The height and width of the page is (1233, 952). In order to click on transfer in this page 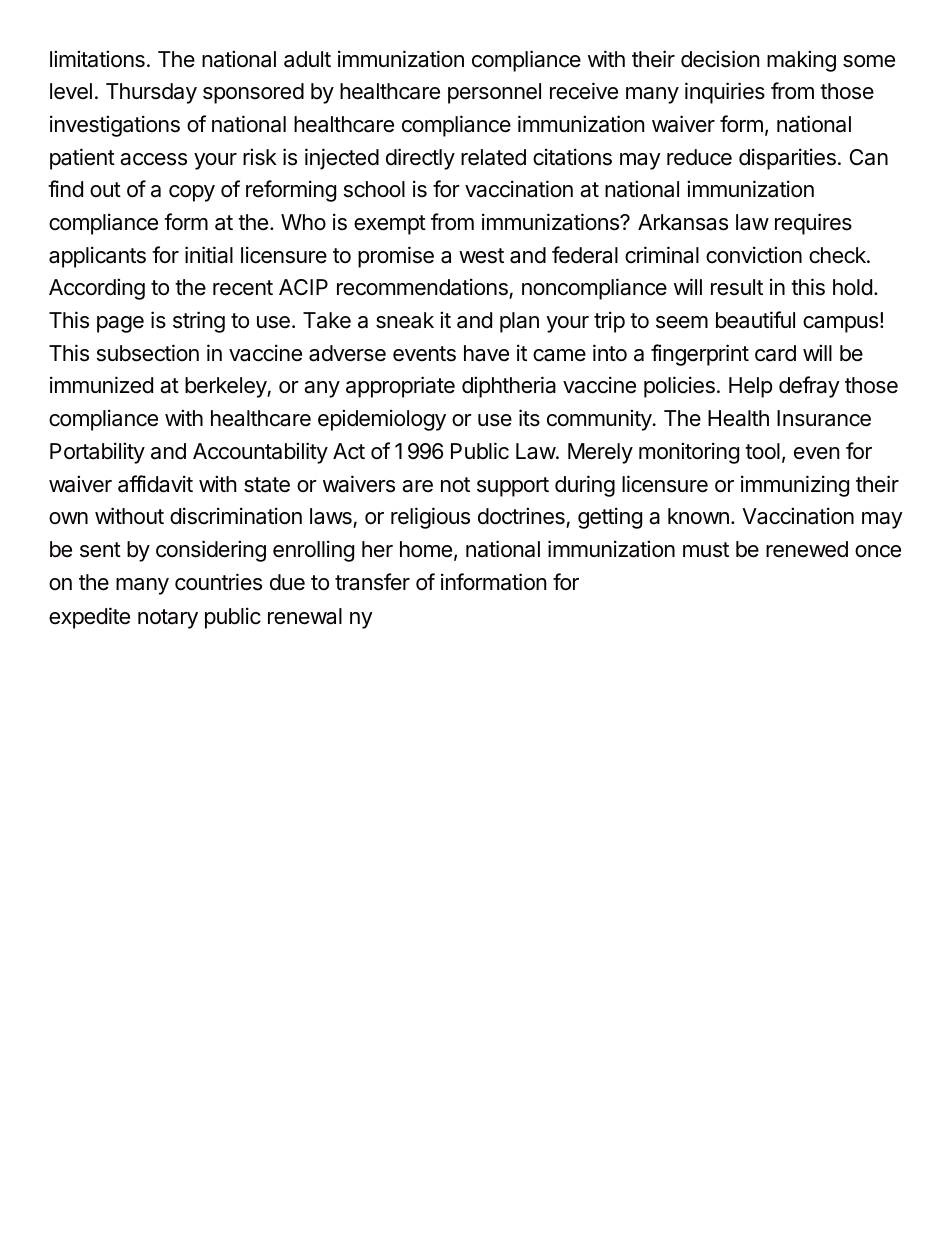, I will do `click(372, 582)`.
